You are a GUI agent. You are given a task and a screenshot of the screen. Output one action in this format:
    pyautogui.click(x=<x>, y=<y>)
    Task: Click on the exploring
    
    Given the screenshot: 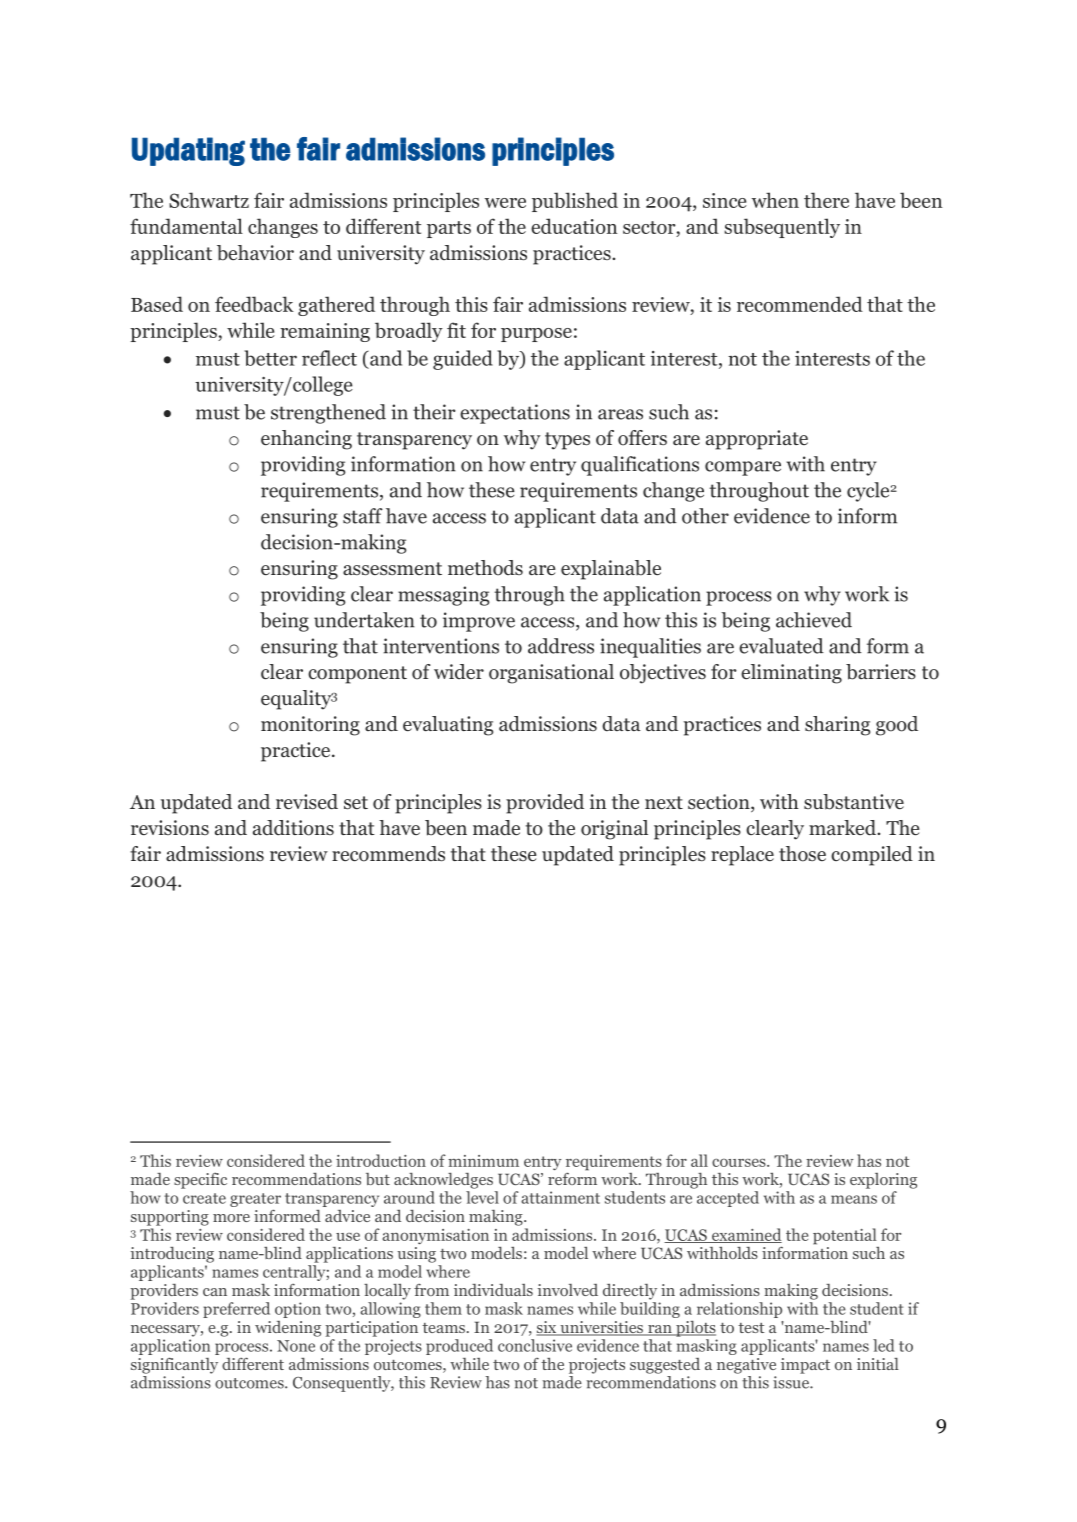 What is the action you would take?
    pyautogui.click(x=883, y=1181)
